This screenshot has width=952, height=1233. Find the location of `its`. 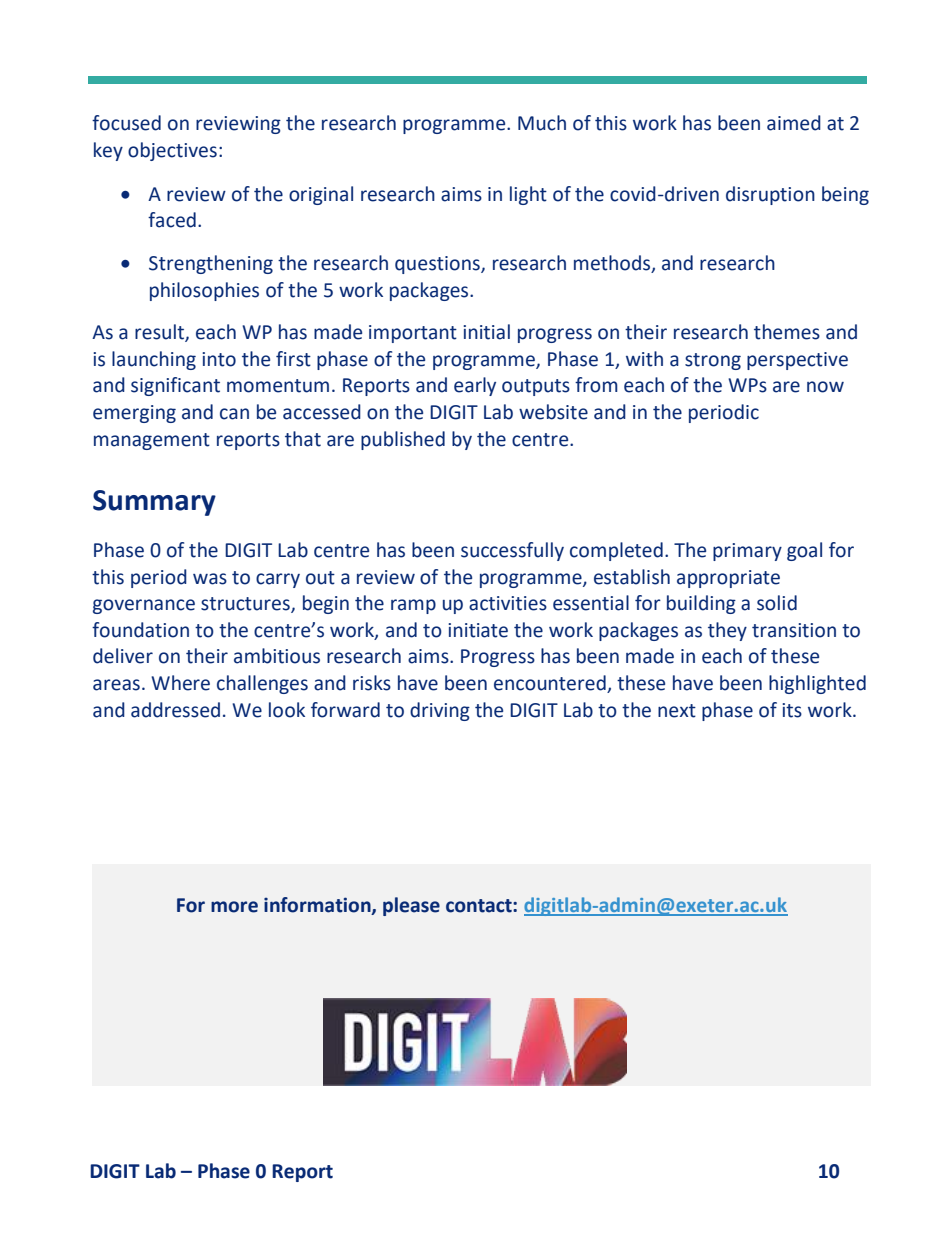

its is located at coordinates (792, 710).
